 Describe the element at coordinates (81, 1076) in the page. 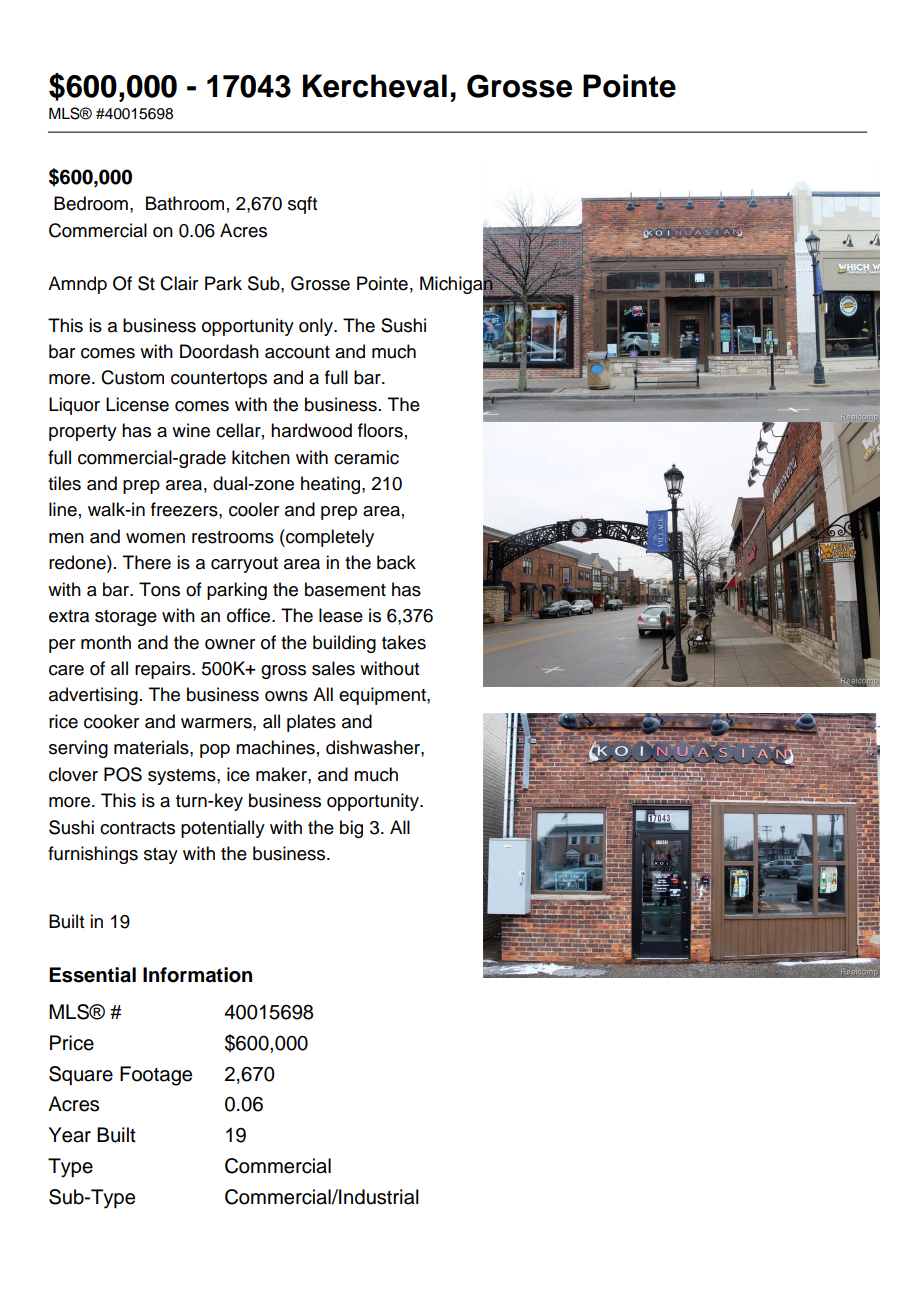

I see `Square` at that location.
